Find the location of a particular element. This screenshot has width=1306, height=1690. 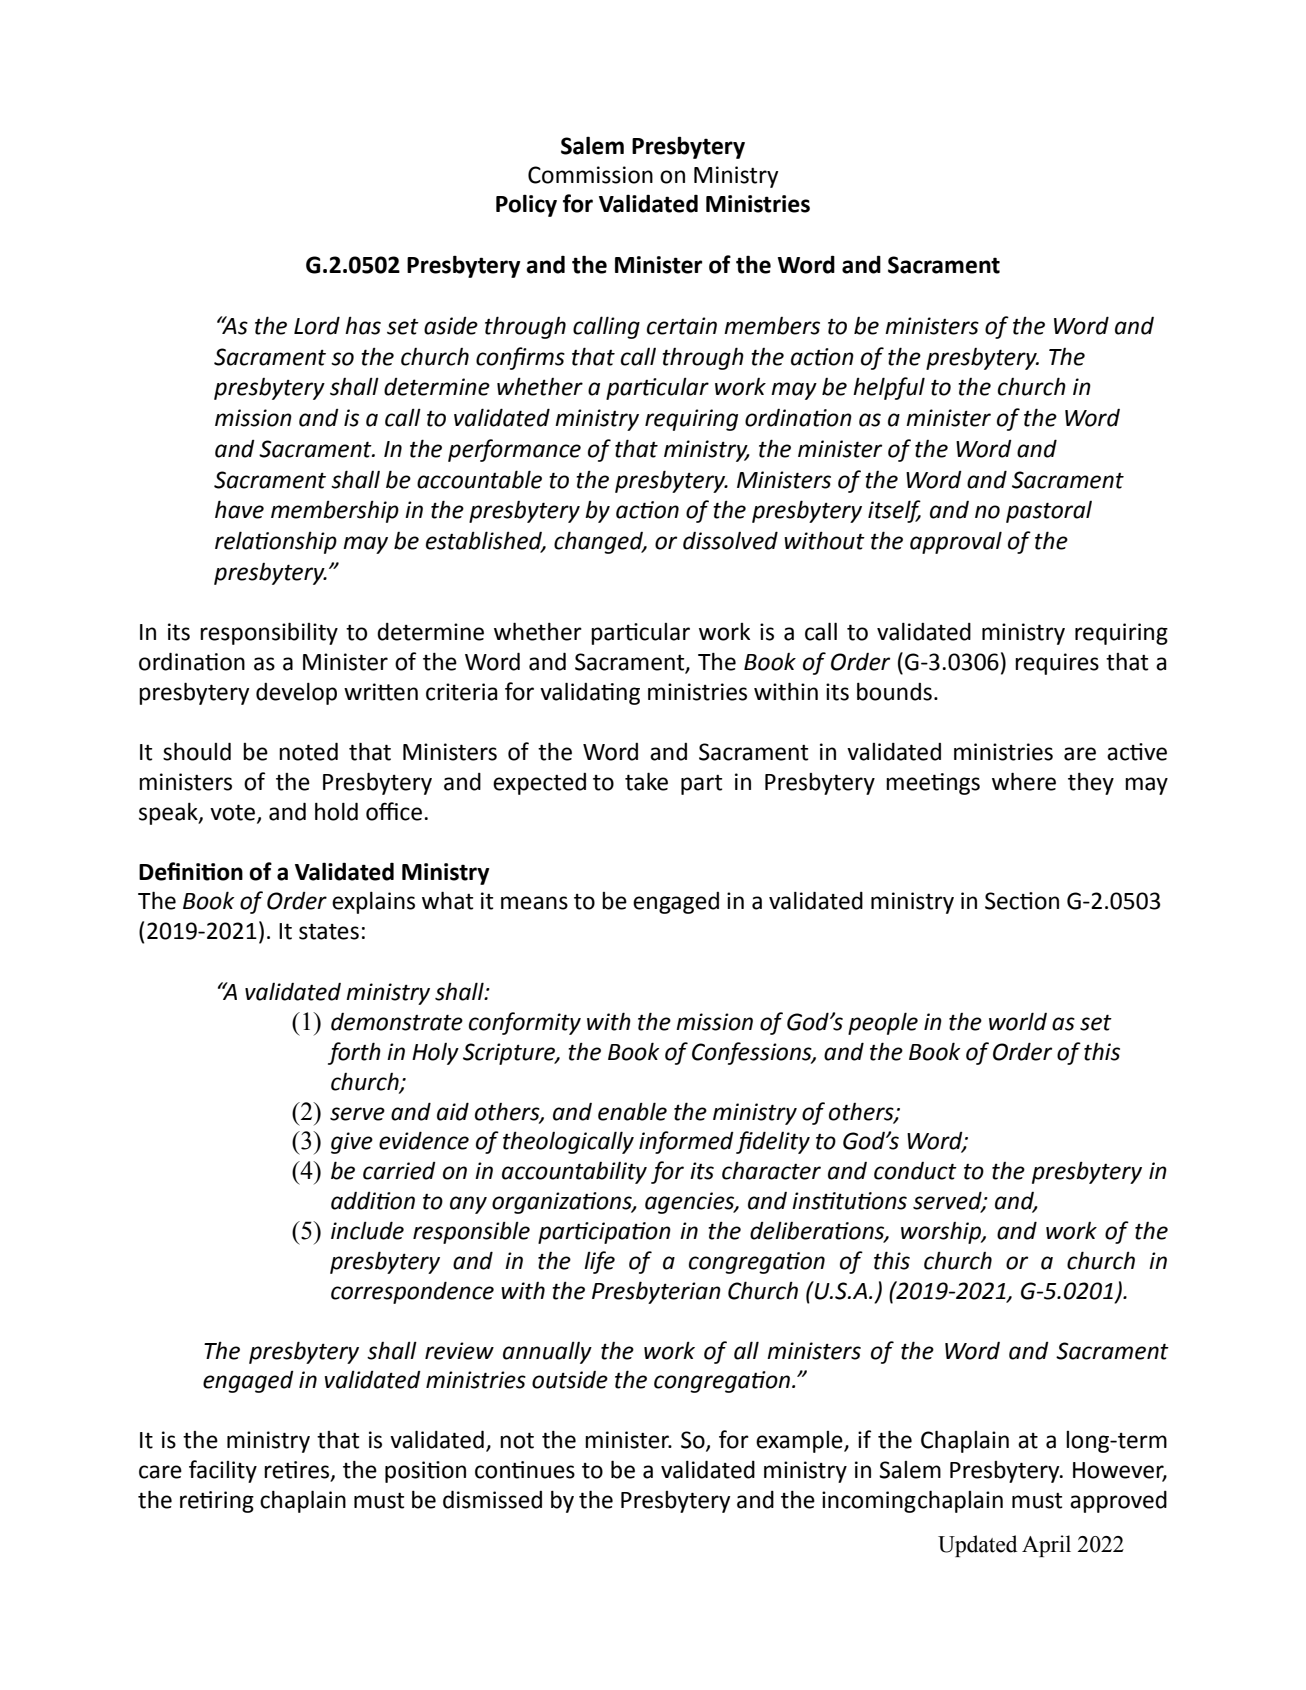

means is located at coordinates (534, 903).
